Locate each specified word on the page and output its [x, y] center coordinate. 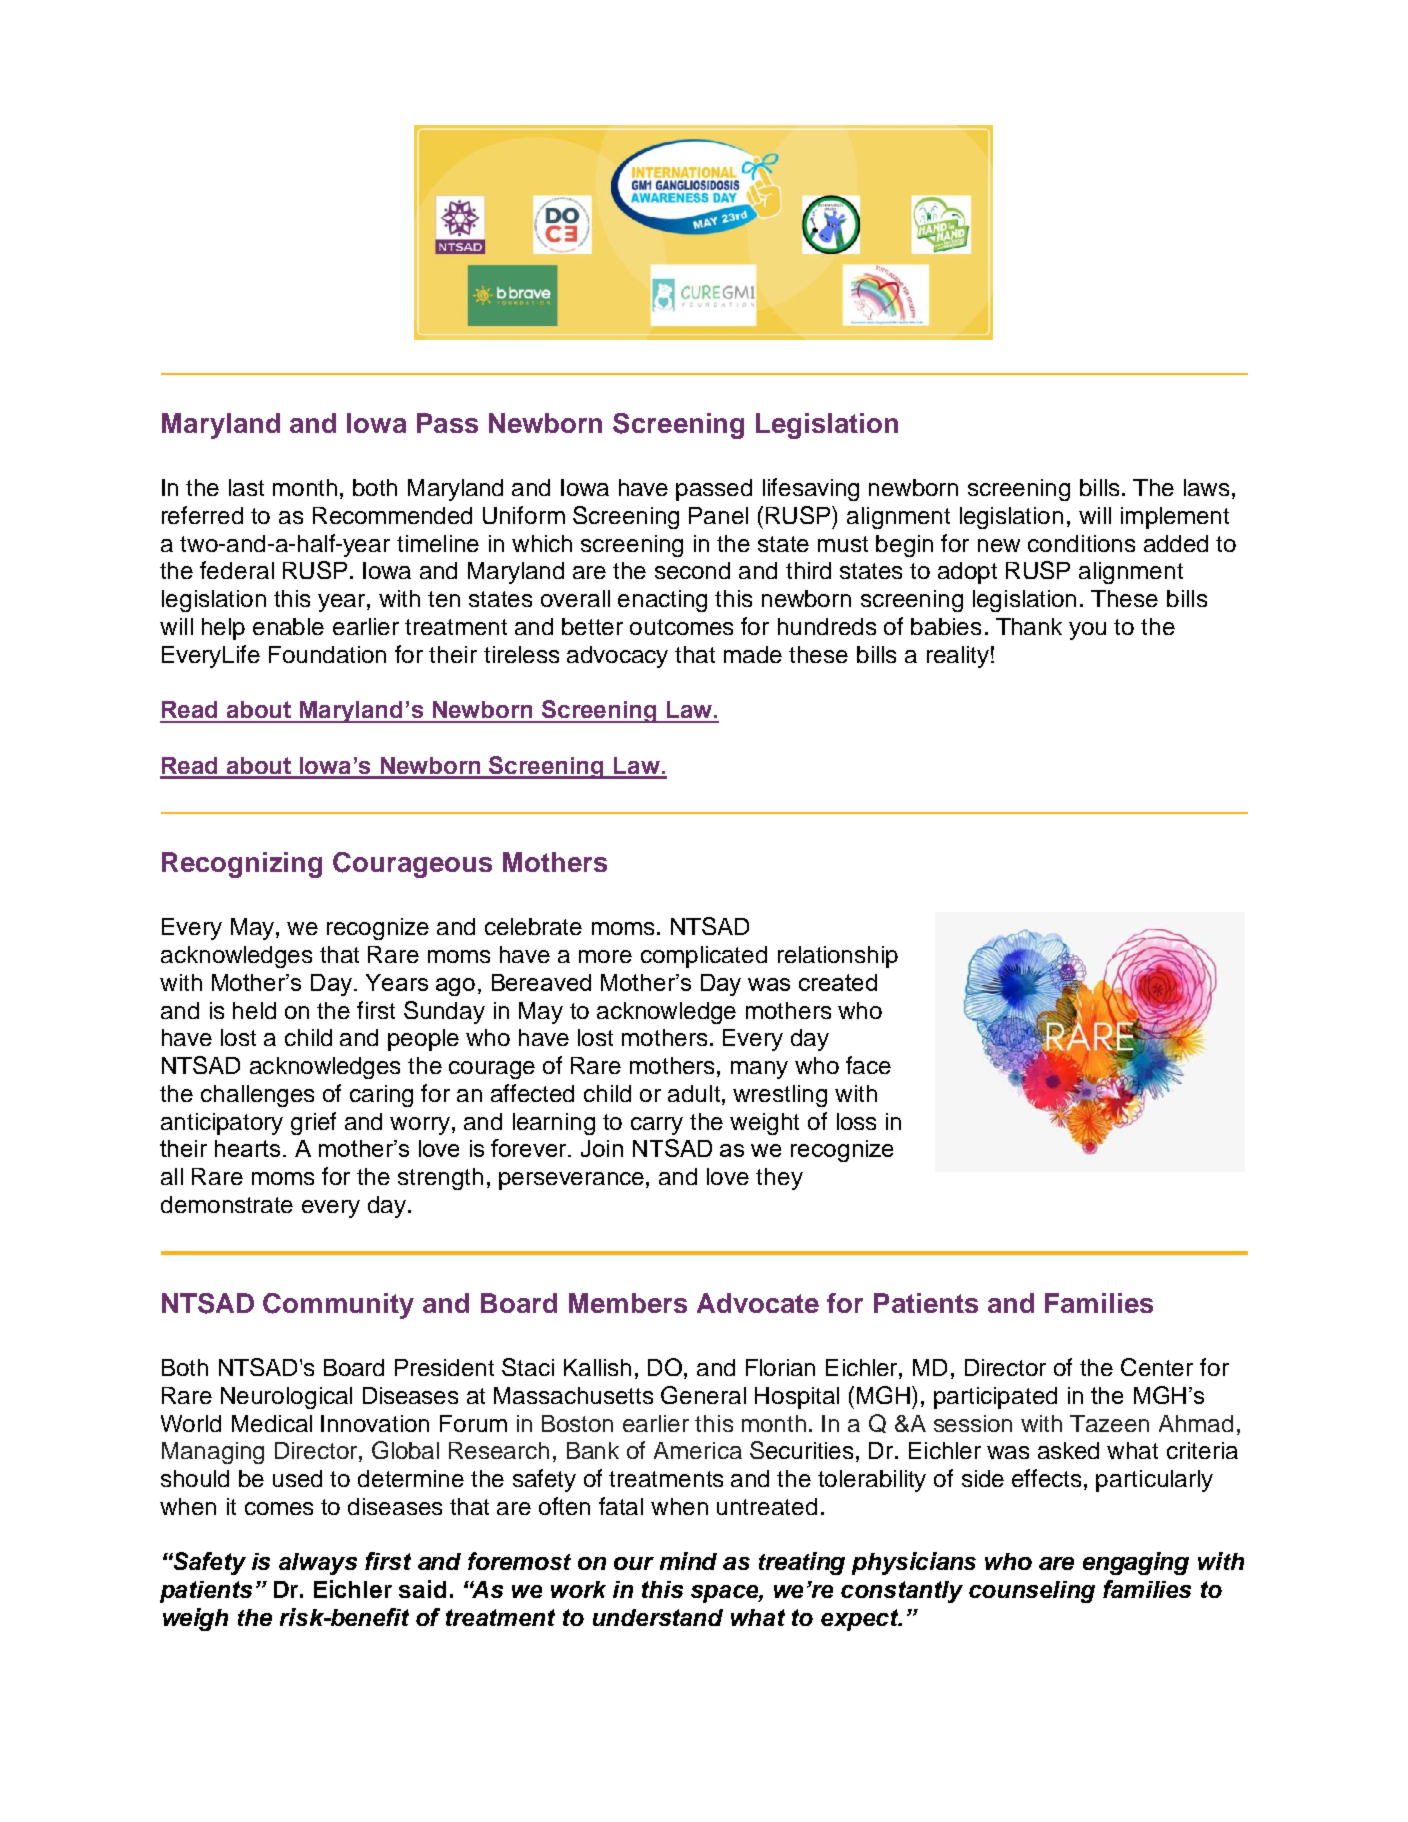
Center [1157, 1367]
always [318, 1564]
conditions [1081, 543]
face [868, 1065]
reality [958, 657]
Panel [718, 515]
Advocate [758, 1303]
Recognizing [242, 865]
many [759, 1070]
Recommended [392, 515]
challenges [257, 1096]
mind [688, 1561]
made [753, 654]
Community [338, 1306]
